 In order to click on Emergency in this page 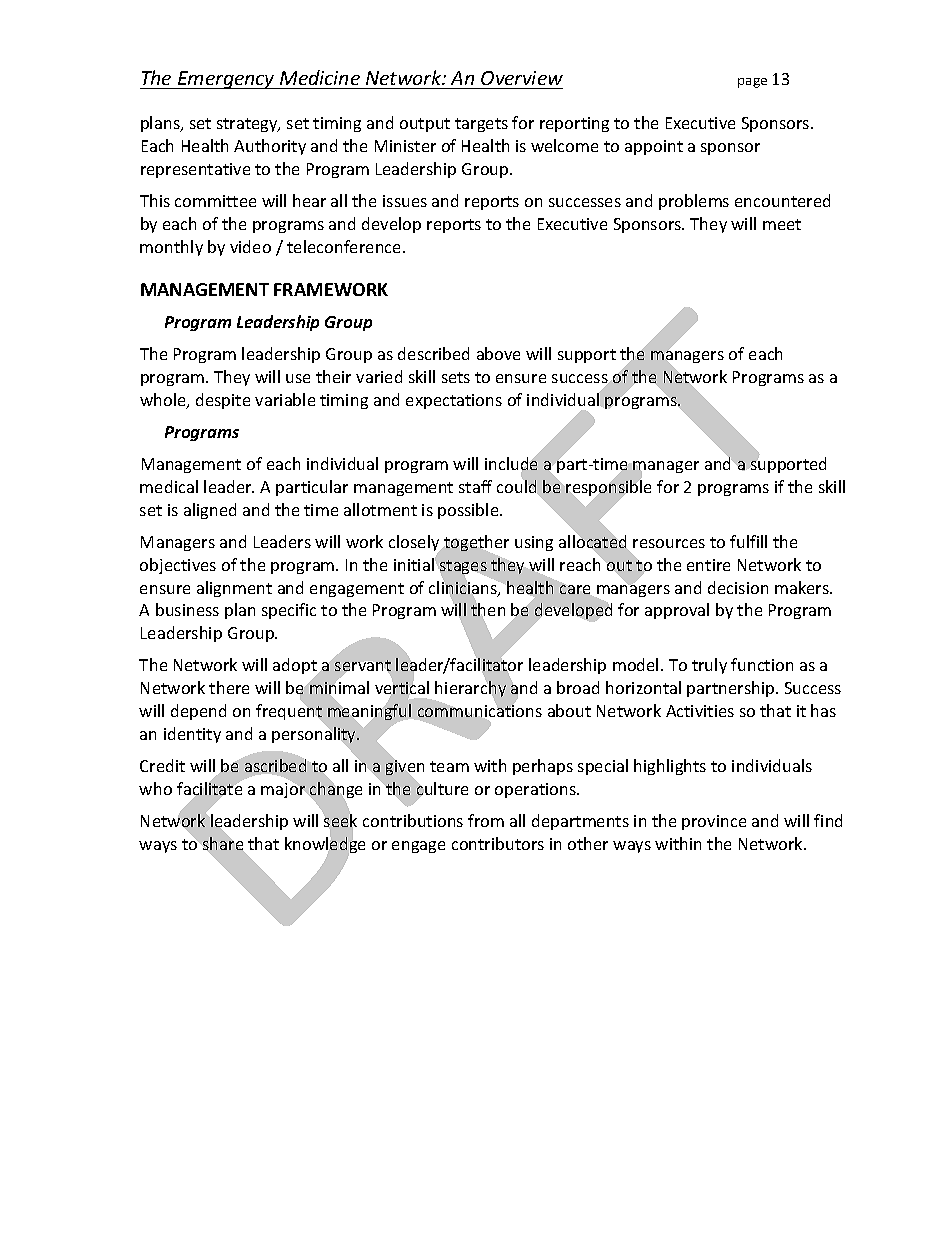, I will do `click(226, 80)`.
